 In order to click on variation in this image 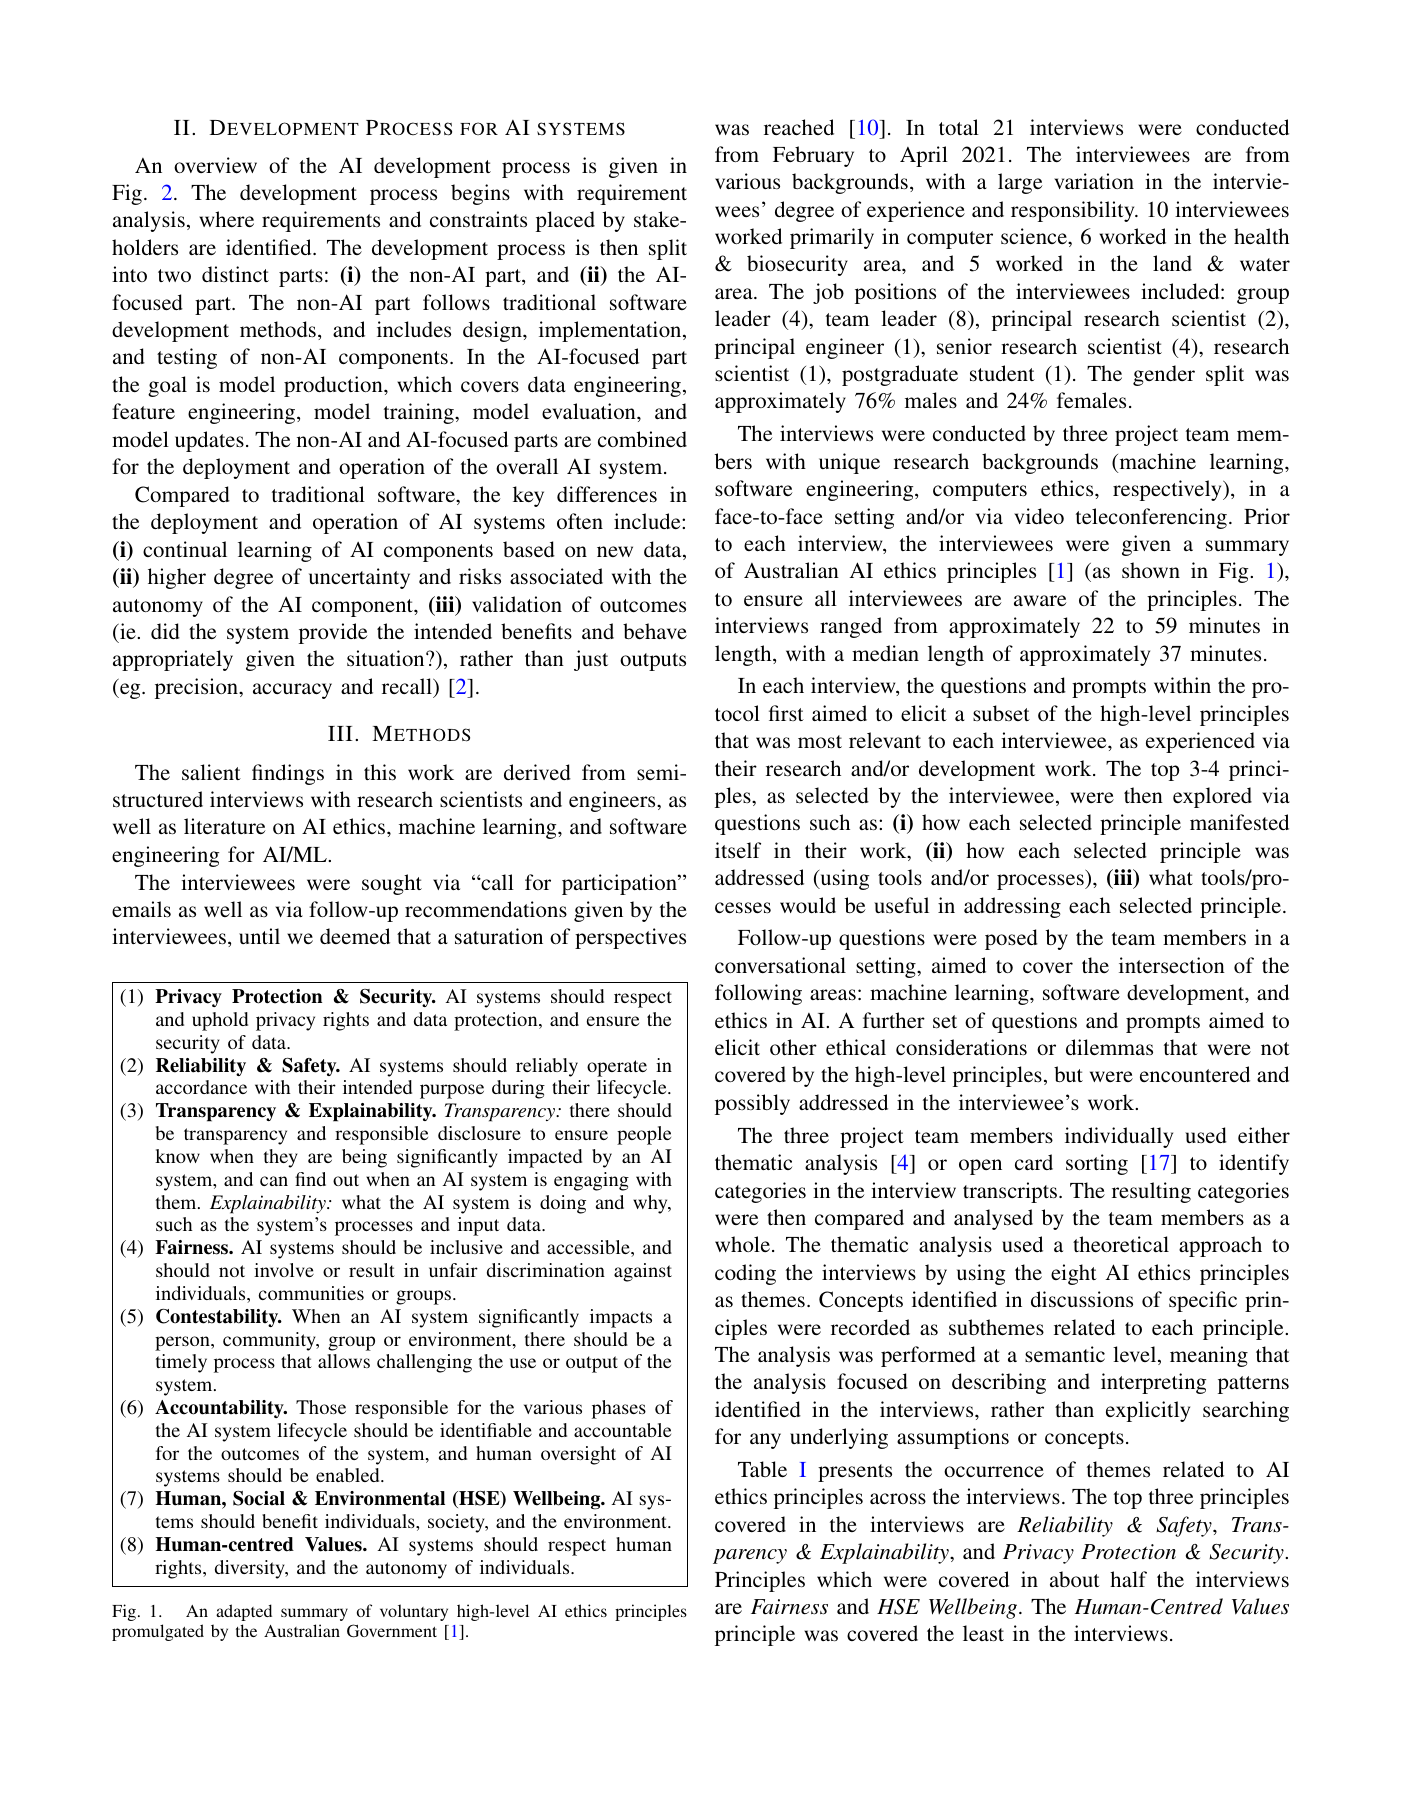, I will do `click(1094, 181)`.
